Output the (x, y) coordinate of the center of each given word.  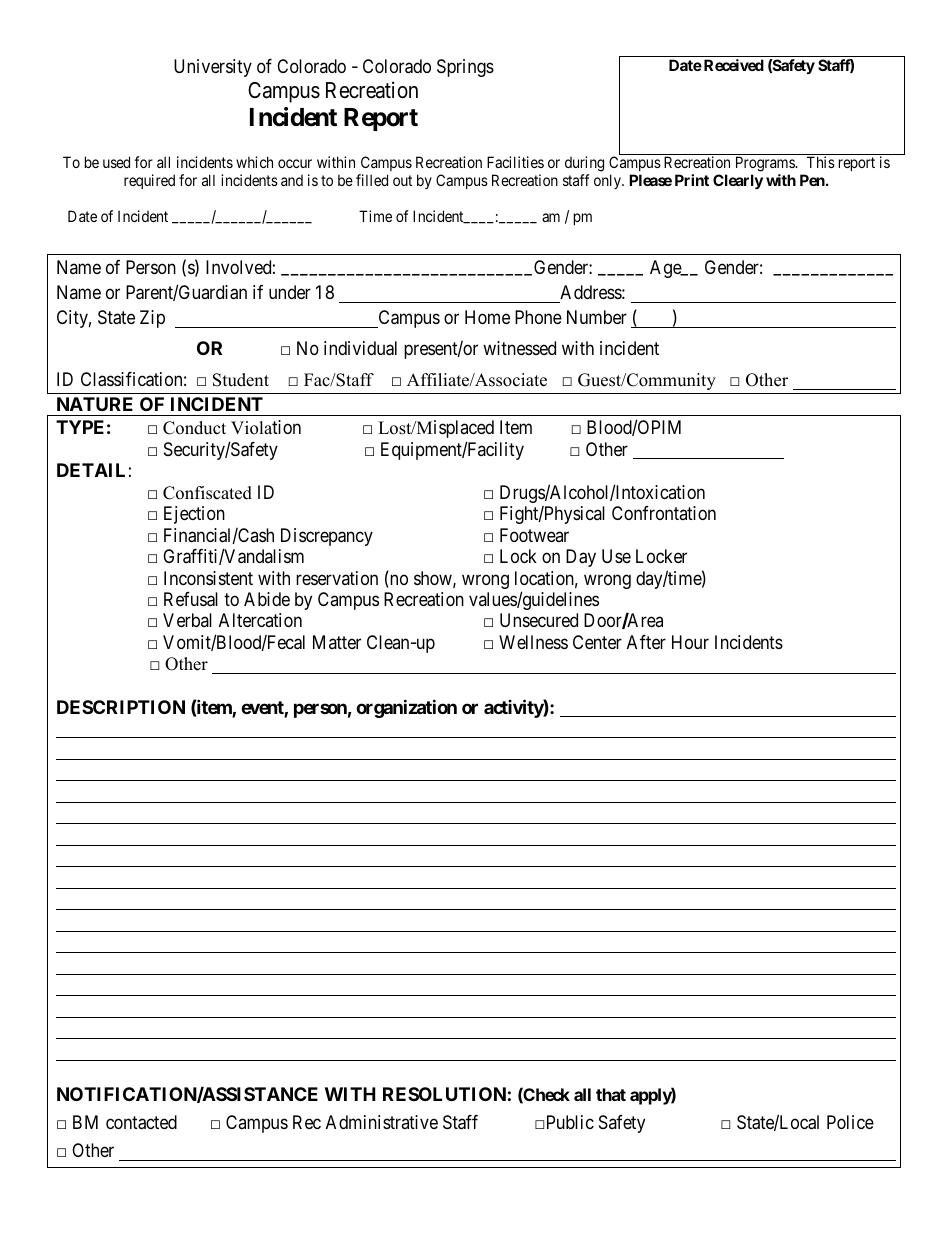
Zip (152, 319)
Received (734, 65)
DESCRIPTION (121, 707)
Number (597, 317)
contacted (141, 1122)
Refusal (191, 599)
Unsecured (539, 620)
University (213, 68)
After (646, 642)
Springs (465, 68)
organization (406, 708)
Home (487, 317)
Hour (690, 642)
